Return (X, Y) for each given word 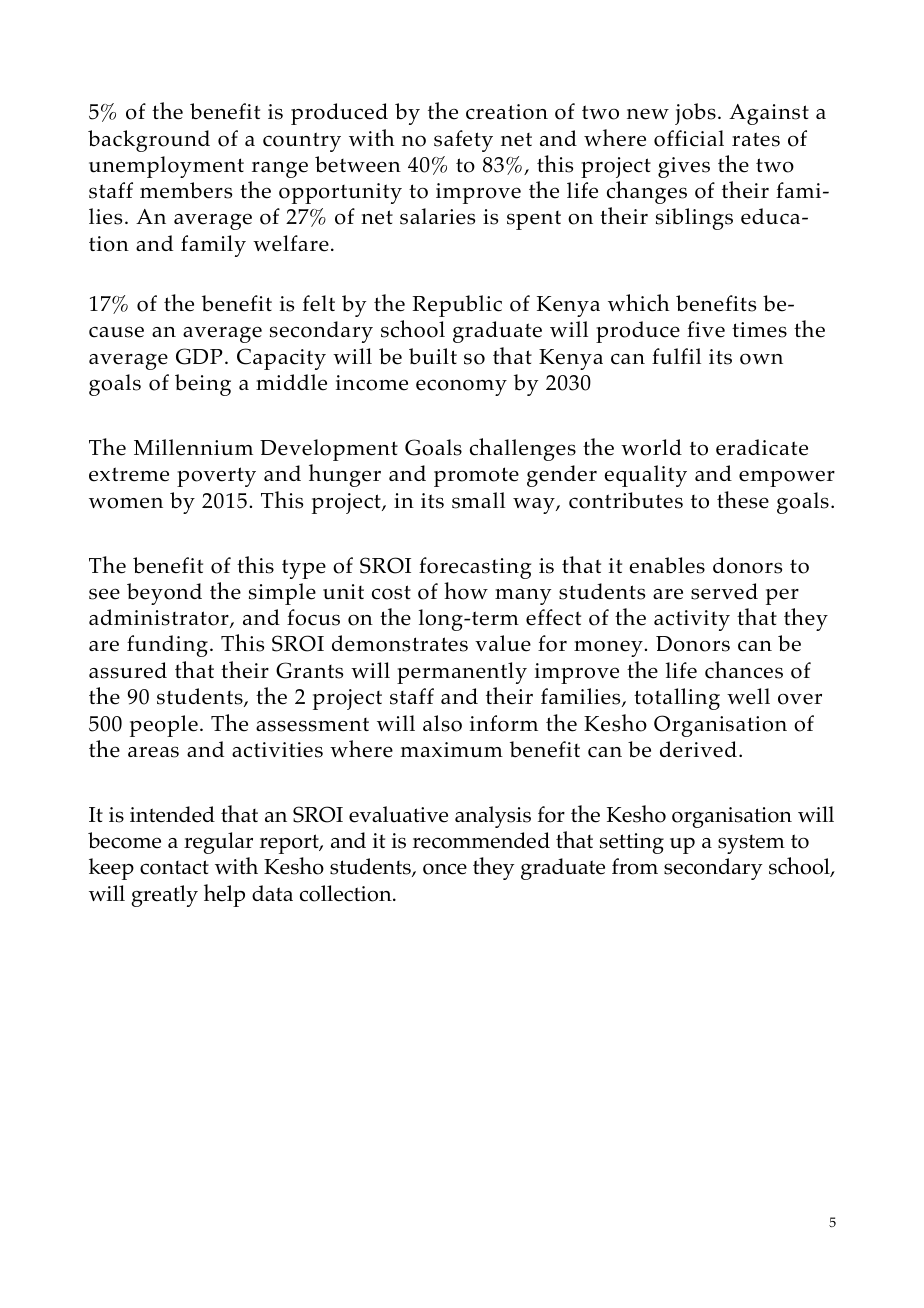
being (203, 385)
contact (174, 867)
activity (692, 620)
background (149, 141)
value (503, 643)
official (689, 138)
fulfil (676, 356)
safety (463, 141)
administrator (160, 618)
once (445, 869)
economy (461, 387)
